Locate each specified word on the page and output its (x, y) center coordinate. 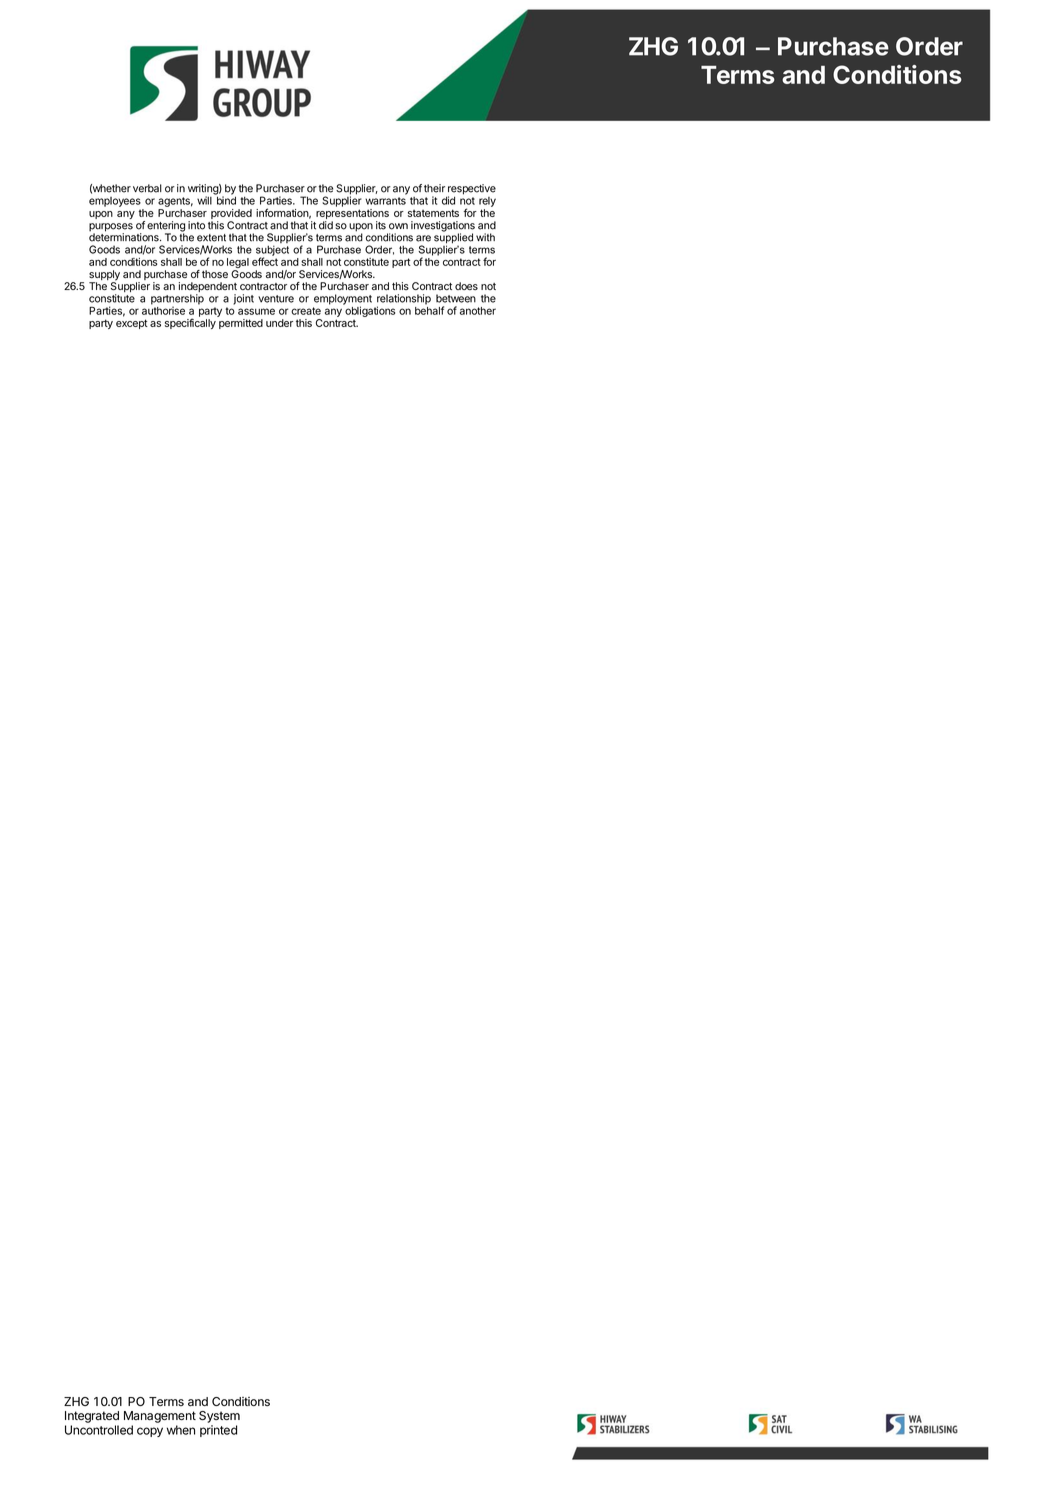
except (132, 324)
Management (160, 1417)
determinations (125, 236)
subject (272, 251)
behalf (429, 309)
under (279, 323)
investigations (443, 227)
